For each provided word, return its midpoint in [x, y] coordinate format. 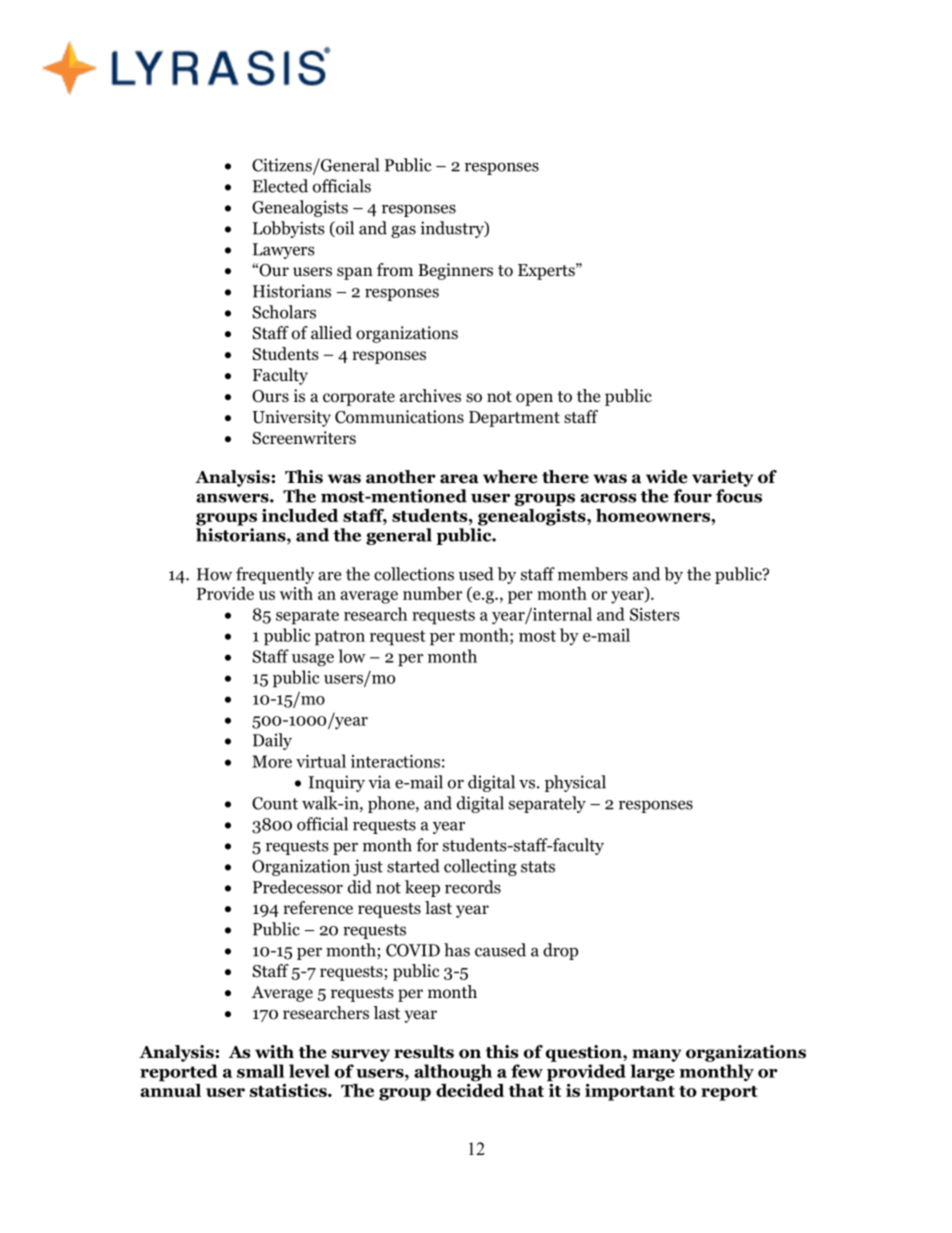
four [692, 496]
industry [453, 229]
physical [575, 783]
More [272, 761]
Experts [547, 271]
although [453, 1073]
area [459, 479]
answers [233, 498]
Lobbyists [288, 229]
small [260, 1071]
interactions [395, 761]
